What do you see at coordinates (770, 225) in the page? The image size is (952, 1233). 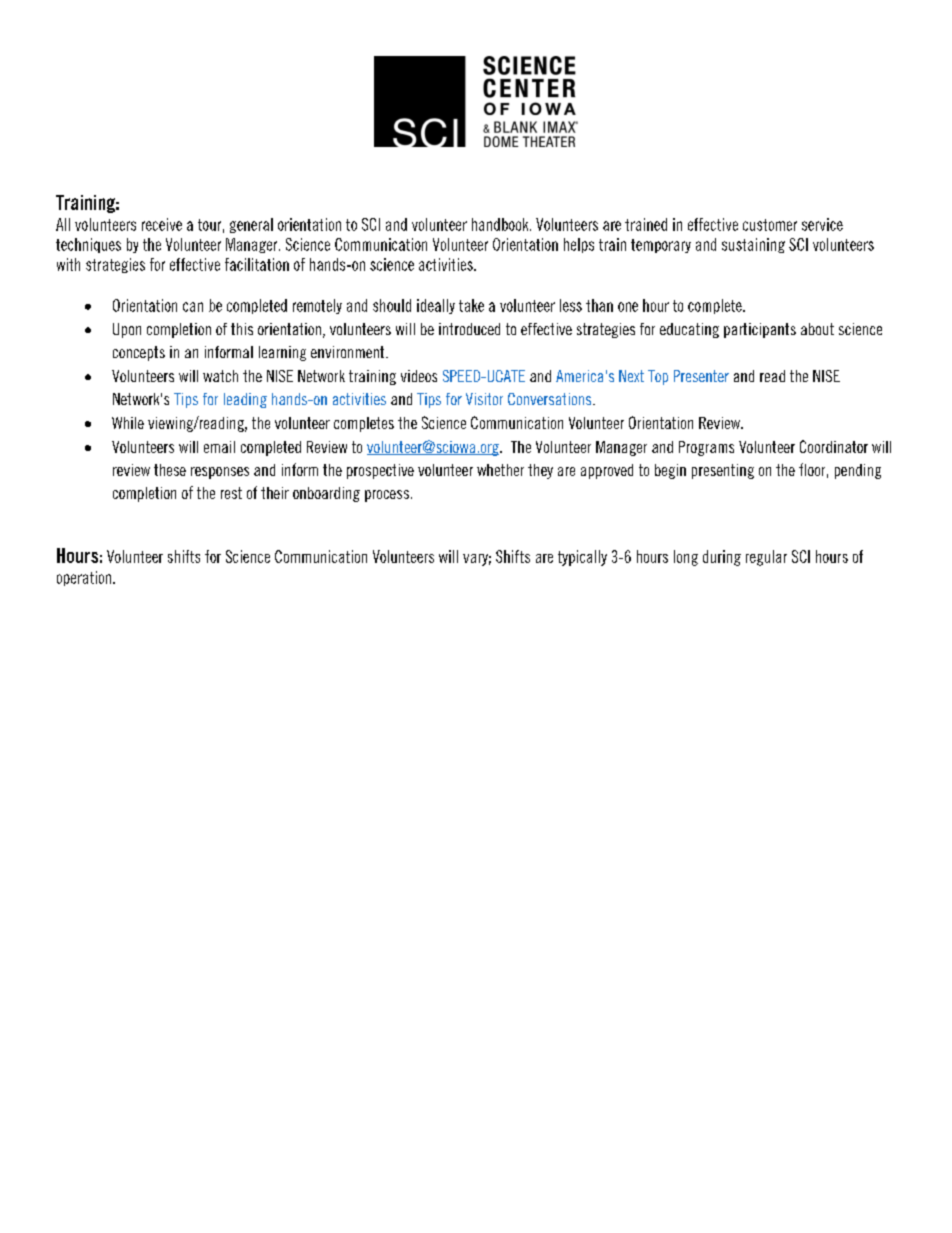 I see `customer` at bounding box center [770, 225].
